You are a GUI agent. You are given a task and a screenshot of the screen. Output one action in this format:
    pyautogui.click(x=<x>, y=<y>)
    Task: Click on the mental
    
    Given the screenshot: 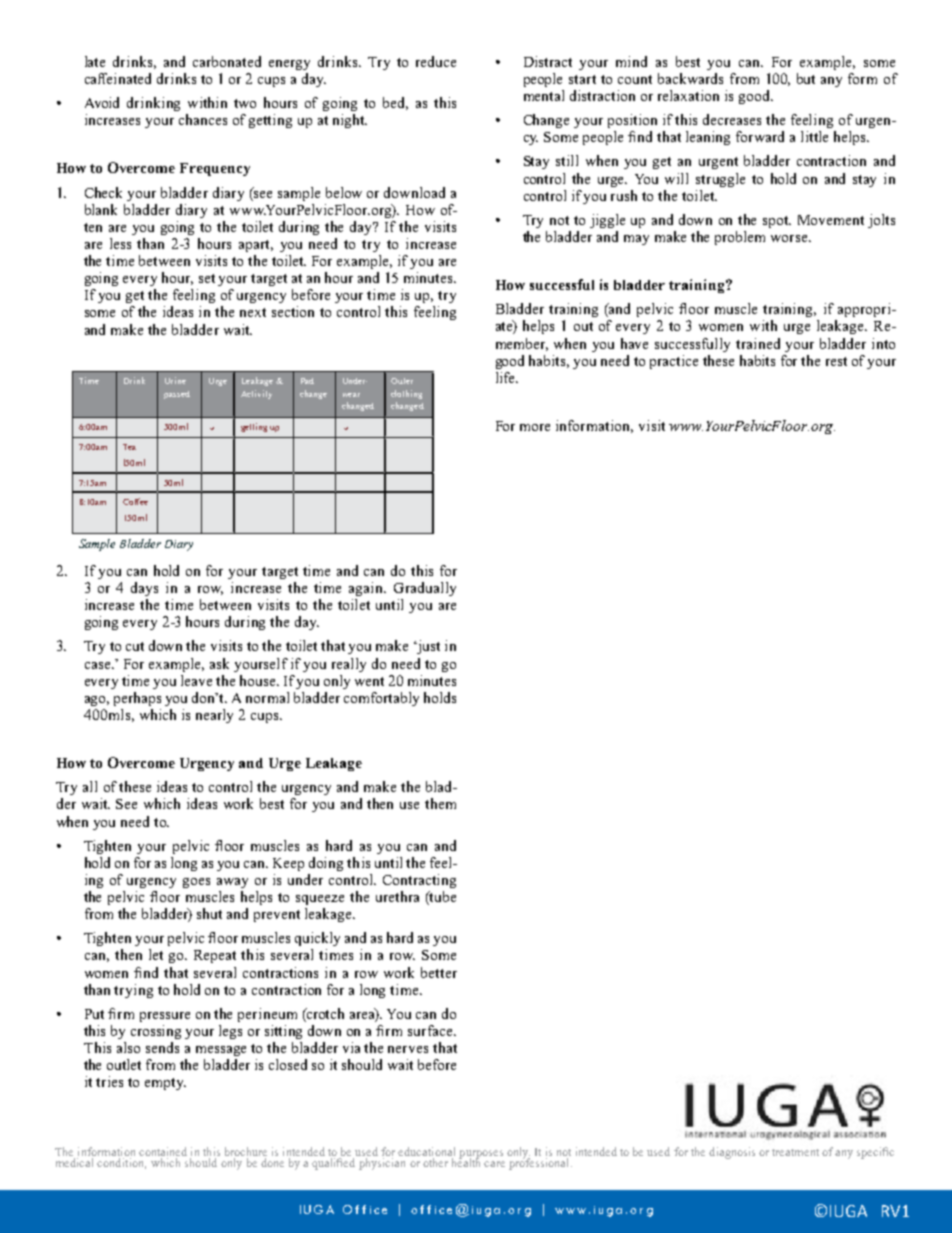 What is the action you would take?
    pyautogui.click(x=544, y=95)
